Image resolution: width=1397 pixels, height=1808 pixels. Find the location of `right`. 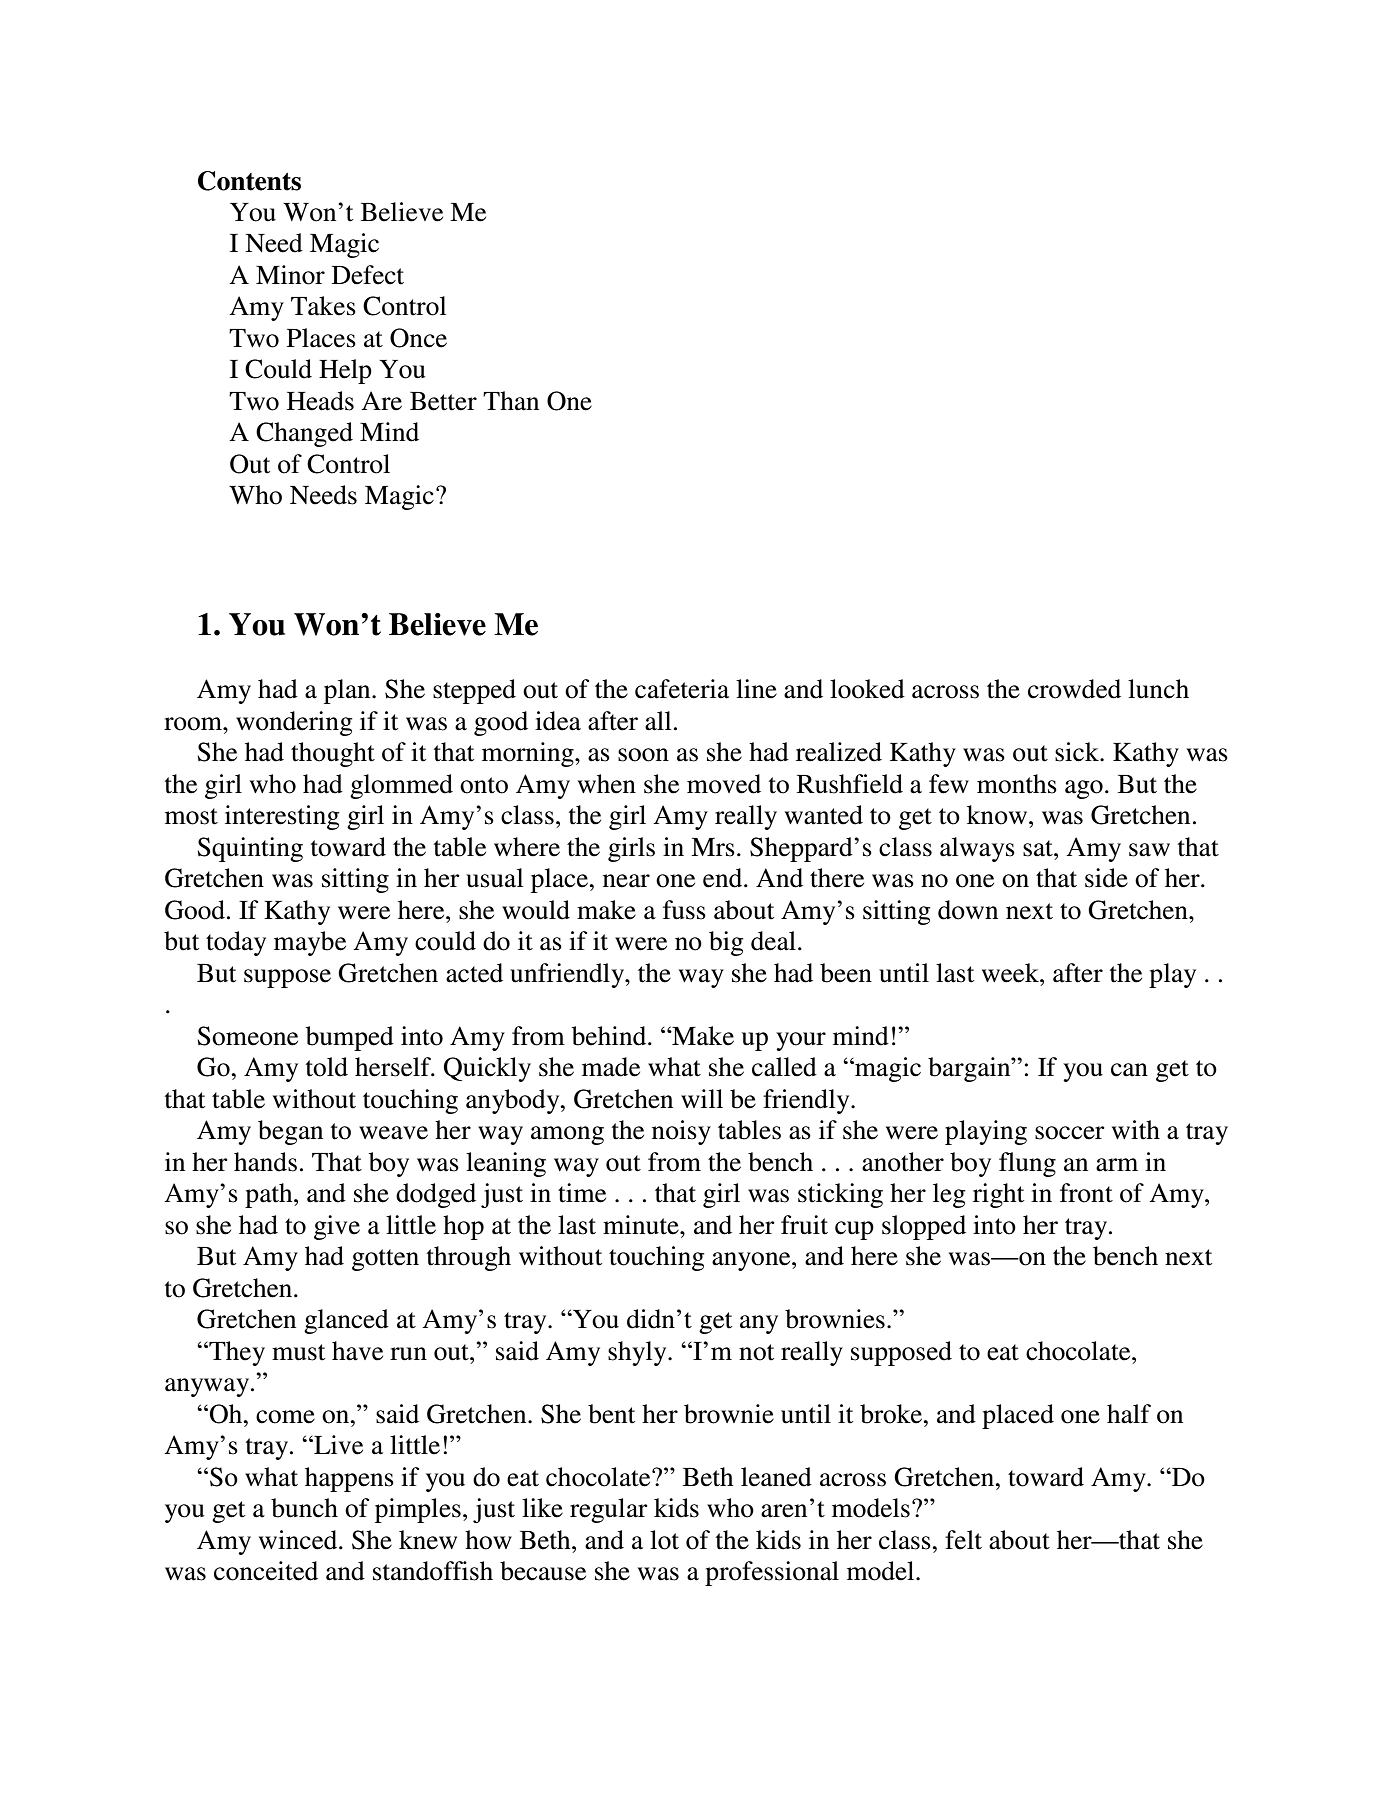

right is located at coordinates (998, 1195).
